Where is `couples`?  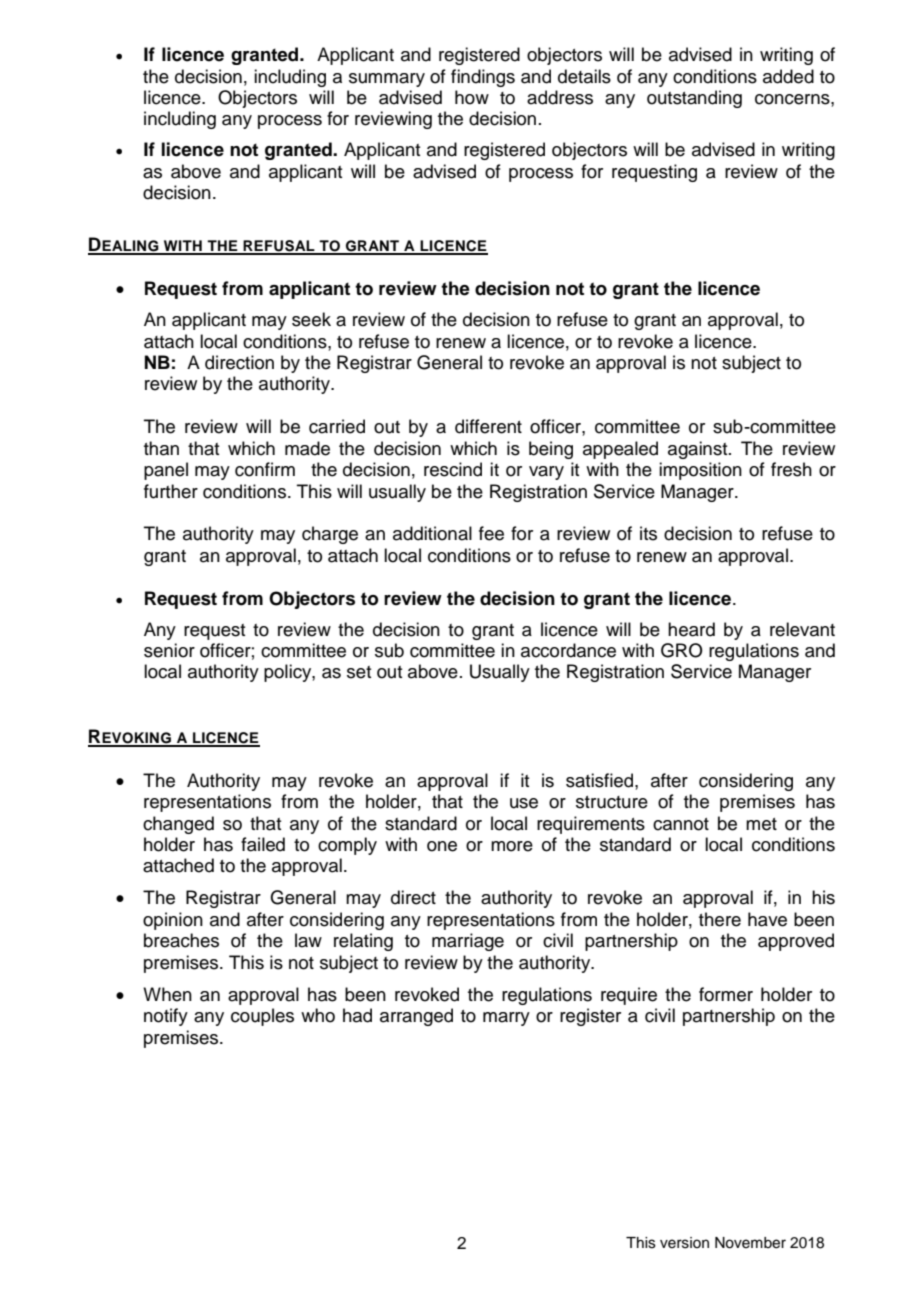 couples is located at coordinates (262, 1017).
